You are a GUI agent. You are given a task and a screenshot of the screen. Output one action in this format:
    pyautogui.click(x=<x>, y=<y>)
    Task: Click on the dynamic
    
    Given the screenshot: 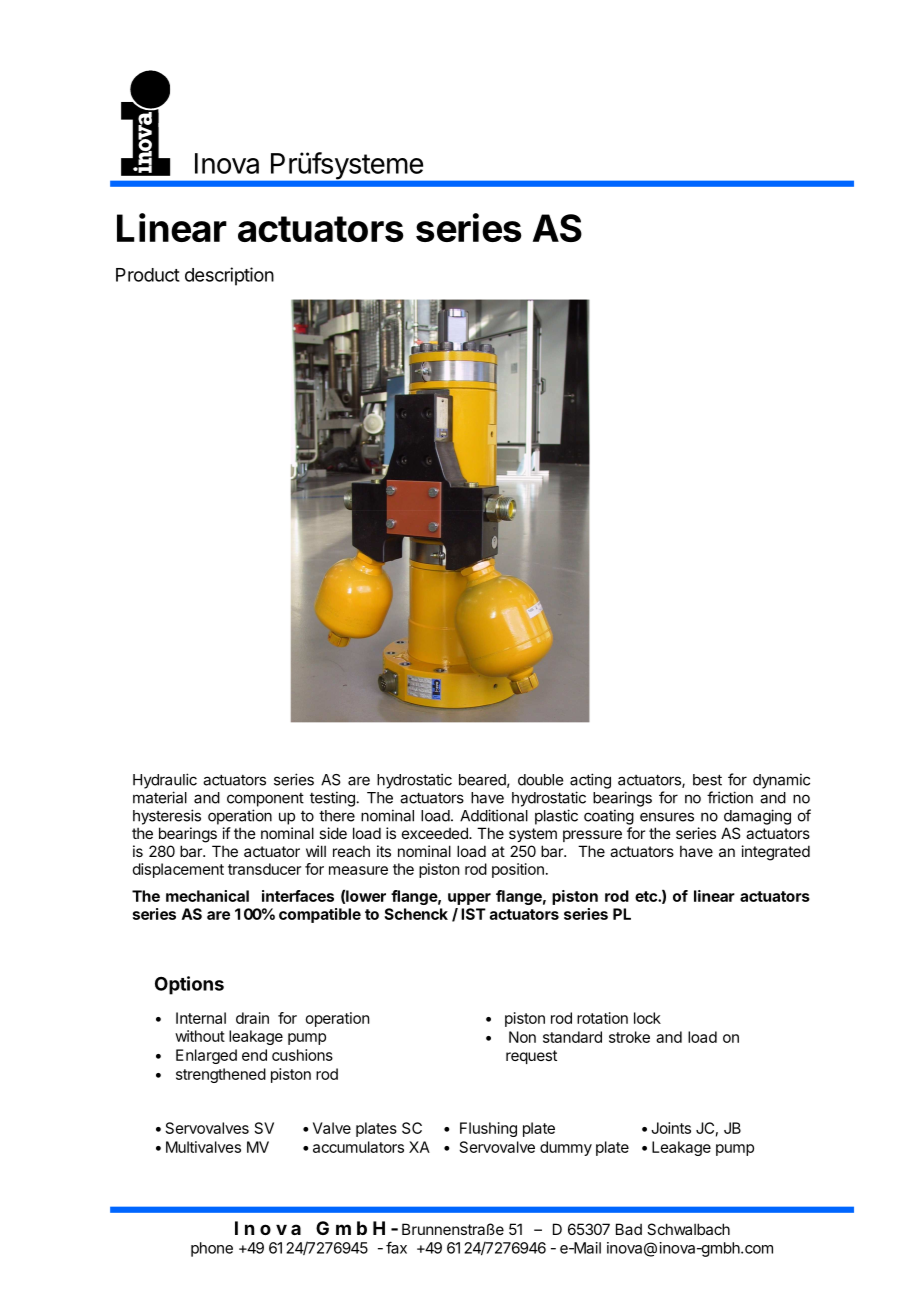 What is the action you would take?
    pyautogui.click(x=781, y=781)
